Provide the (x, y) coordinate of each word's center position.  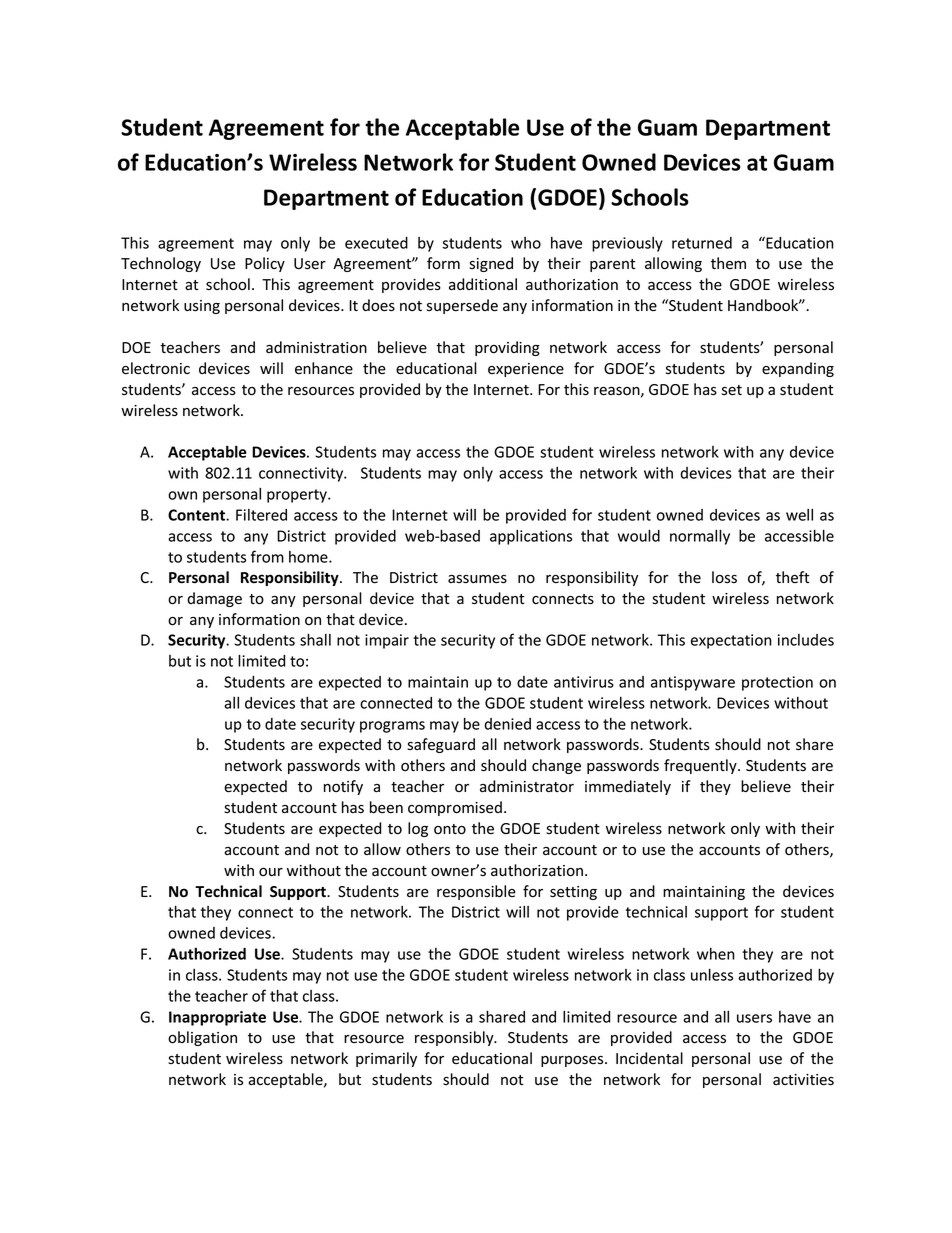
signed (491, 264)
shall (315, 639)
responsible (476, 892)
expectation (731, 641)
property (298, 496)
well (799, 515)
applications (531, 537)
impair (387, 641)
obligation (202, 1038)
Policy (265, 264)
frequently (701, 766)
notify (343, 787)
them (728, 263)
